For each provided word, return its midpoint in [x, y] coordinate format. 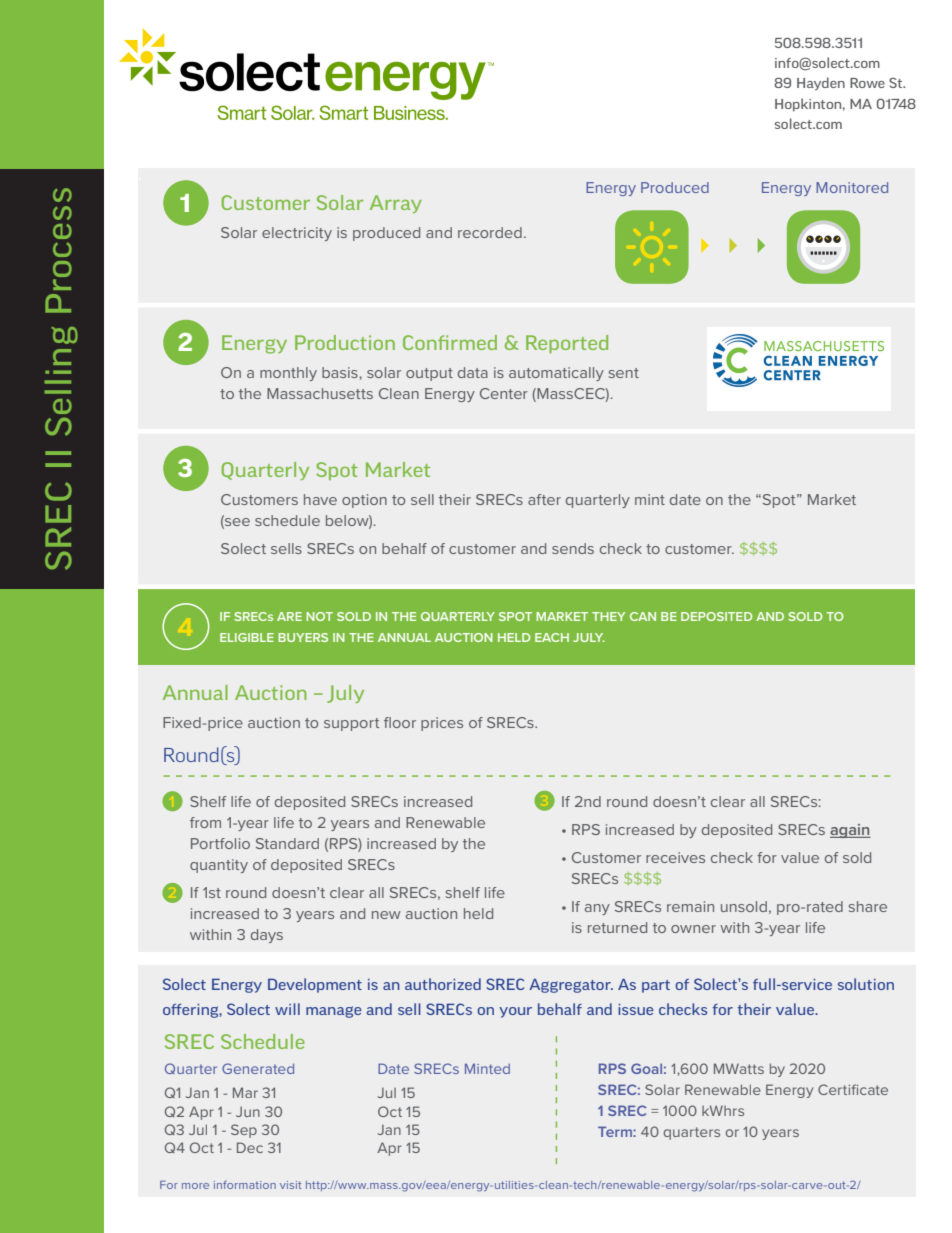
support [351, 724]
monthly [288, 374]
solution [866, 984]
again [850, 831]
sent [624, 373]
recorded [490, 232]
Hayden [821, 84]
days [267, 936]
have [320, 499]
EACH [552, 637]
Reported [567, 344]
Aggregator [571, 986]
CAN [643, 616]
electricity [297, 234]
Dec [250, 1147]
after [544, 499]
